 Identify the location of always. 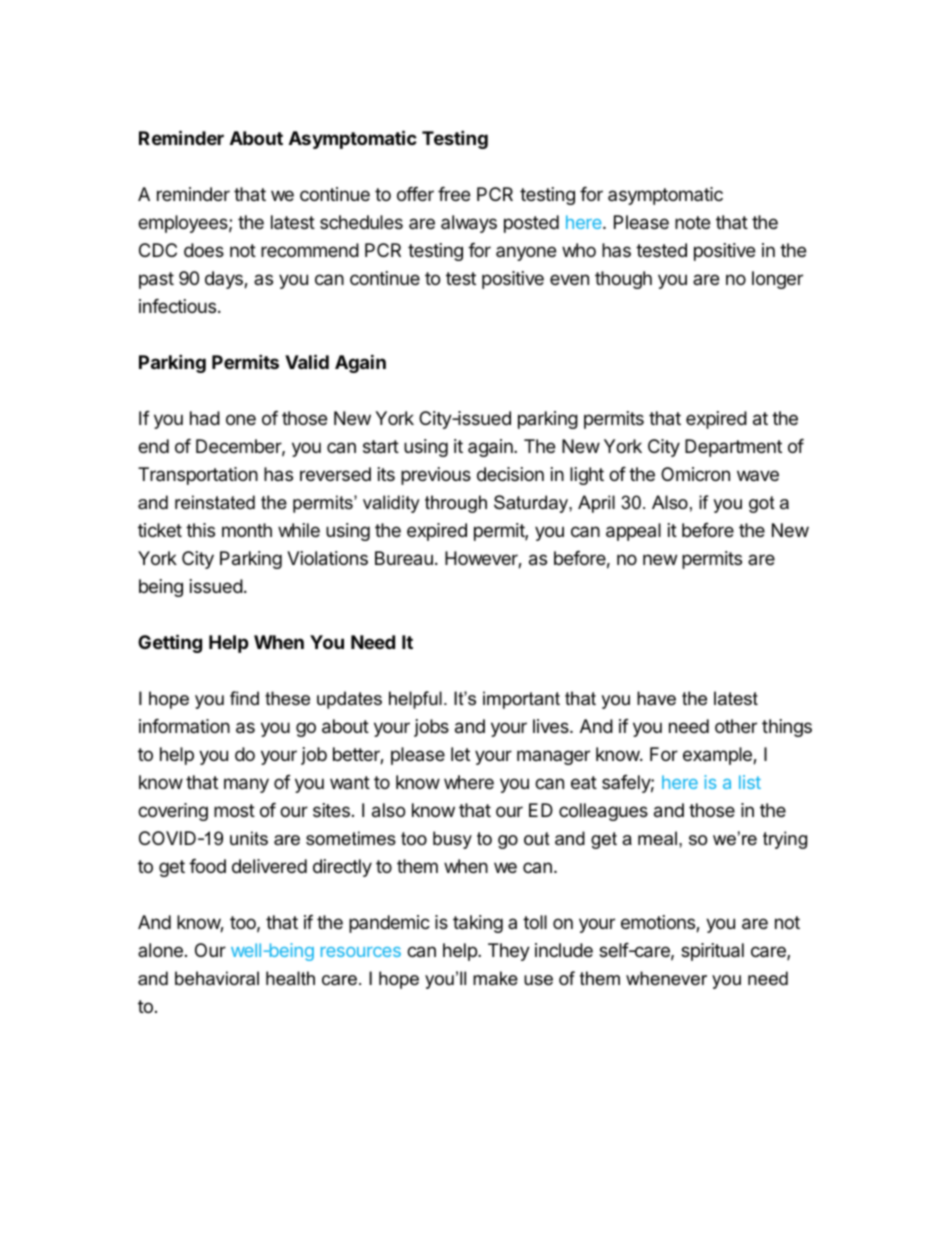
(469, 224).
